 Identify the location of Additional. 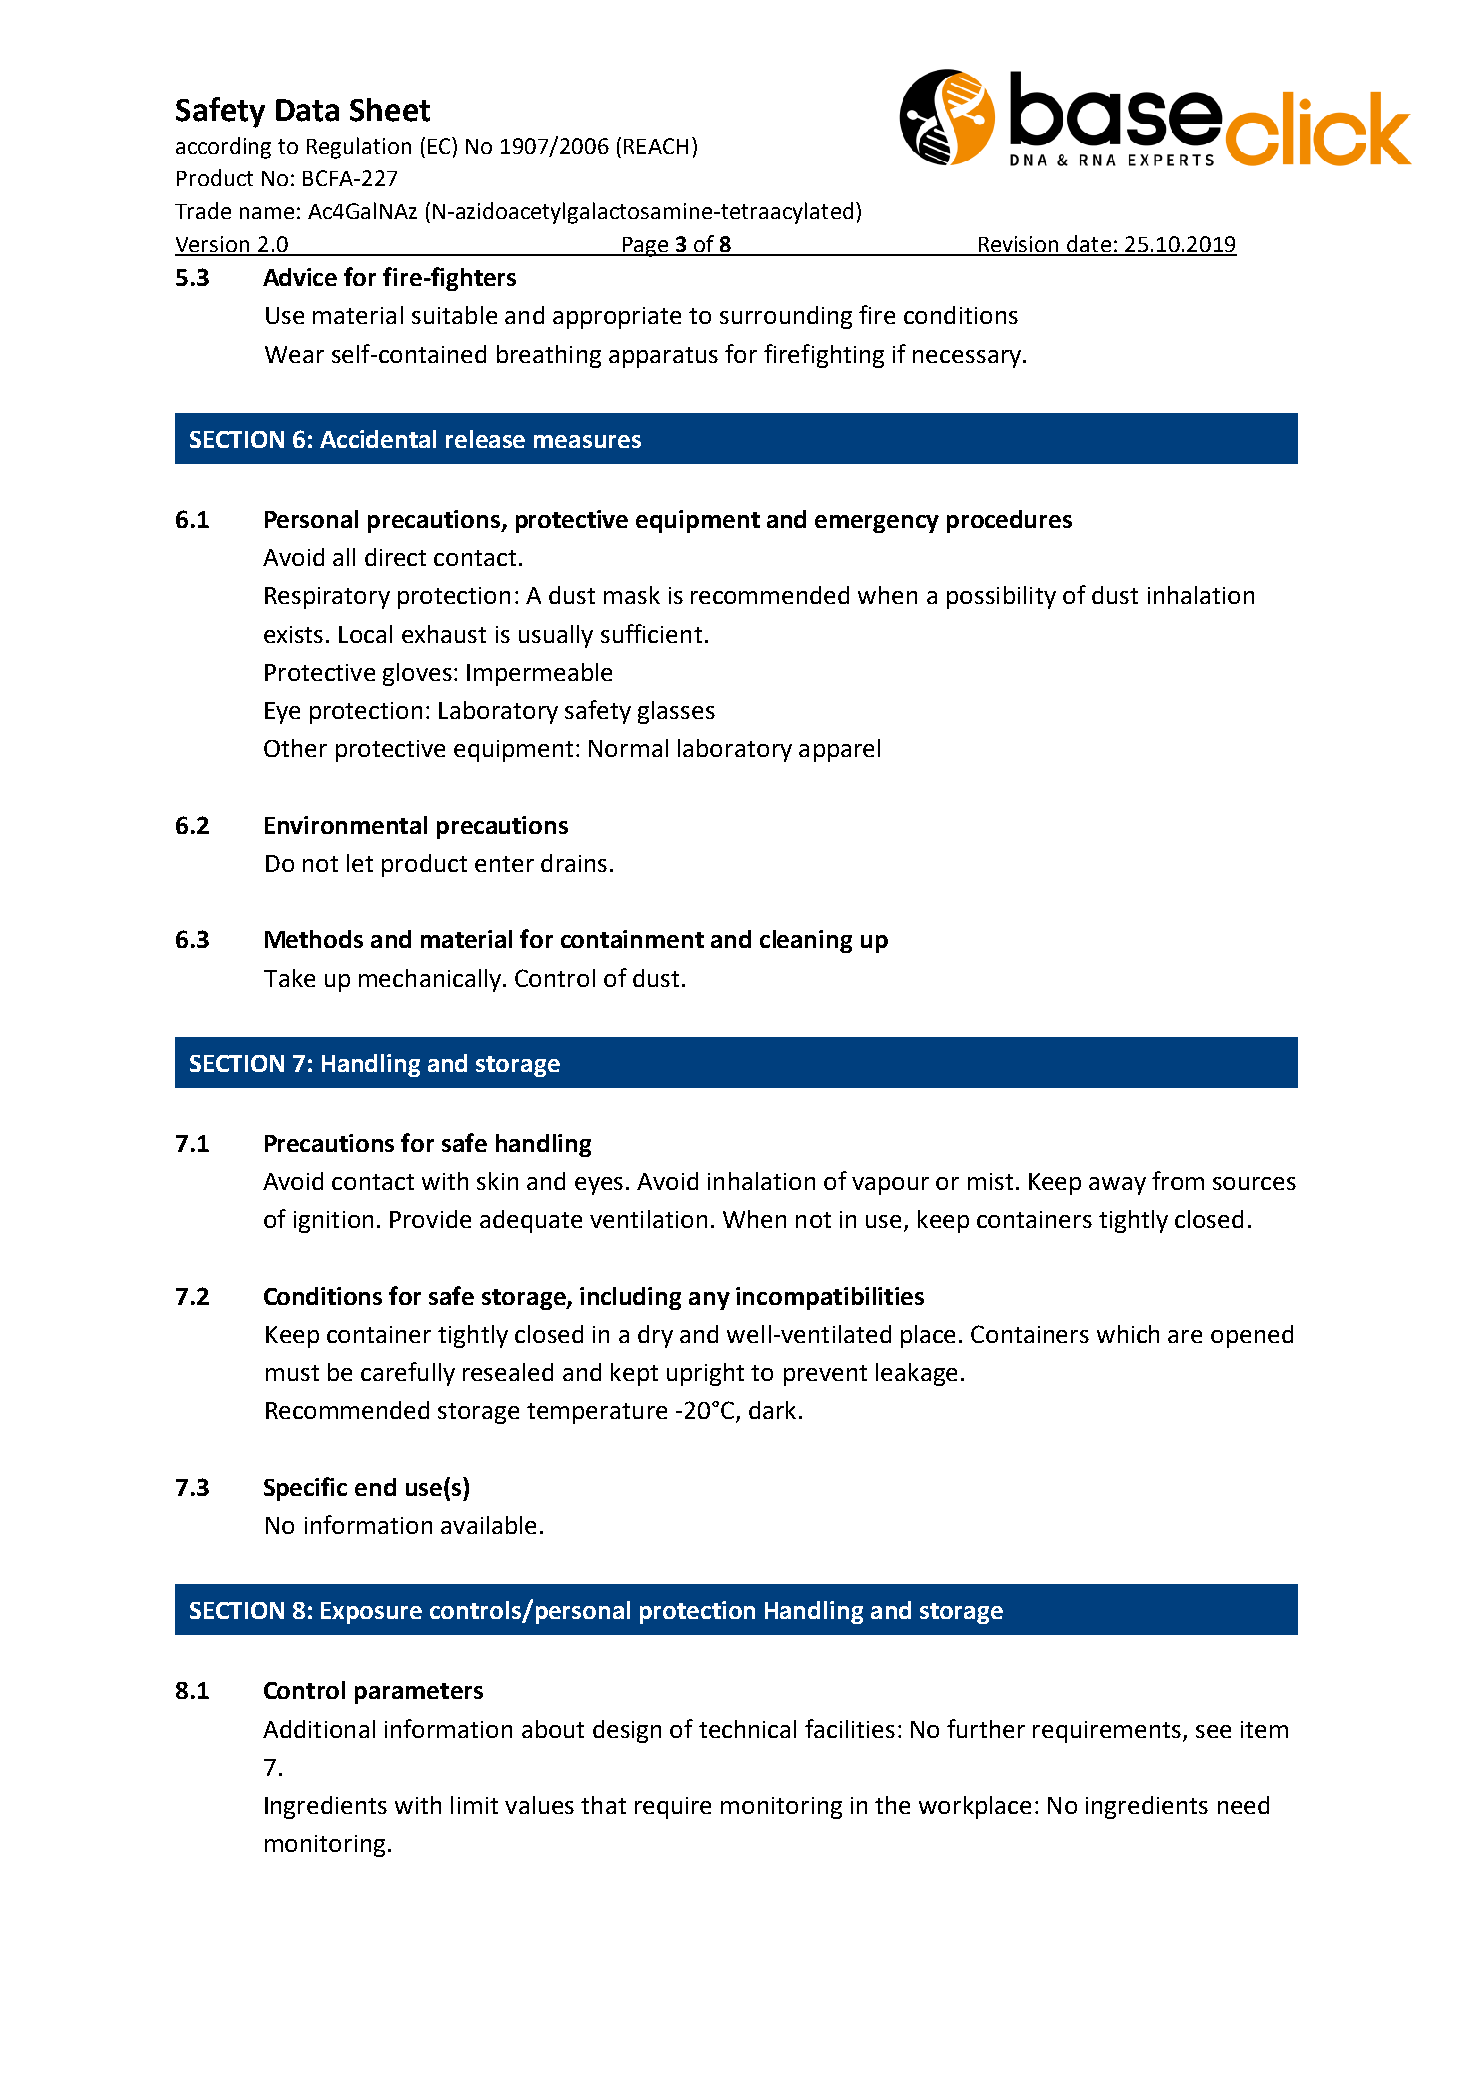
(319, 1729).
